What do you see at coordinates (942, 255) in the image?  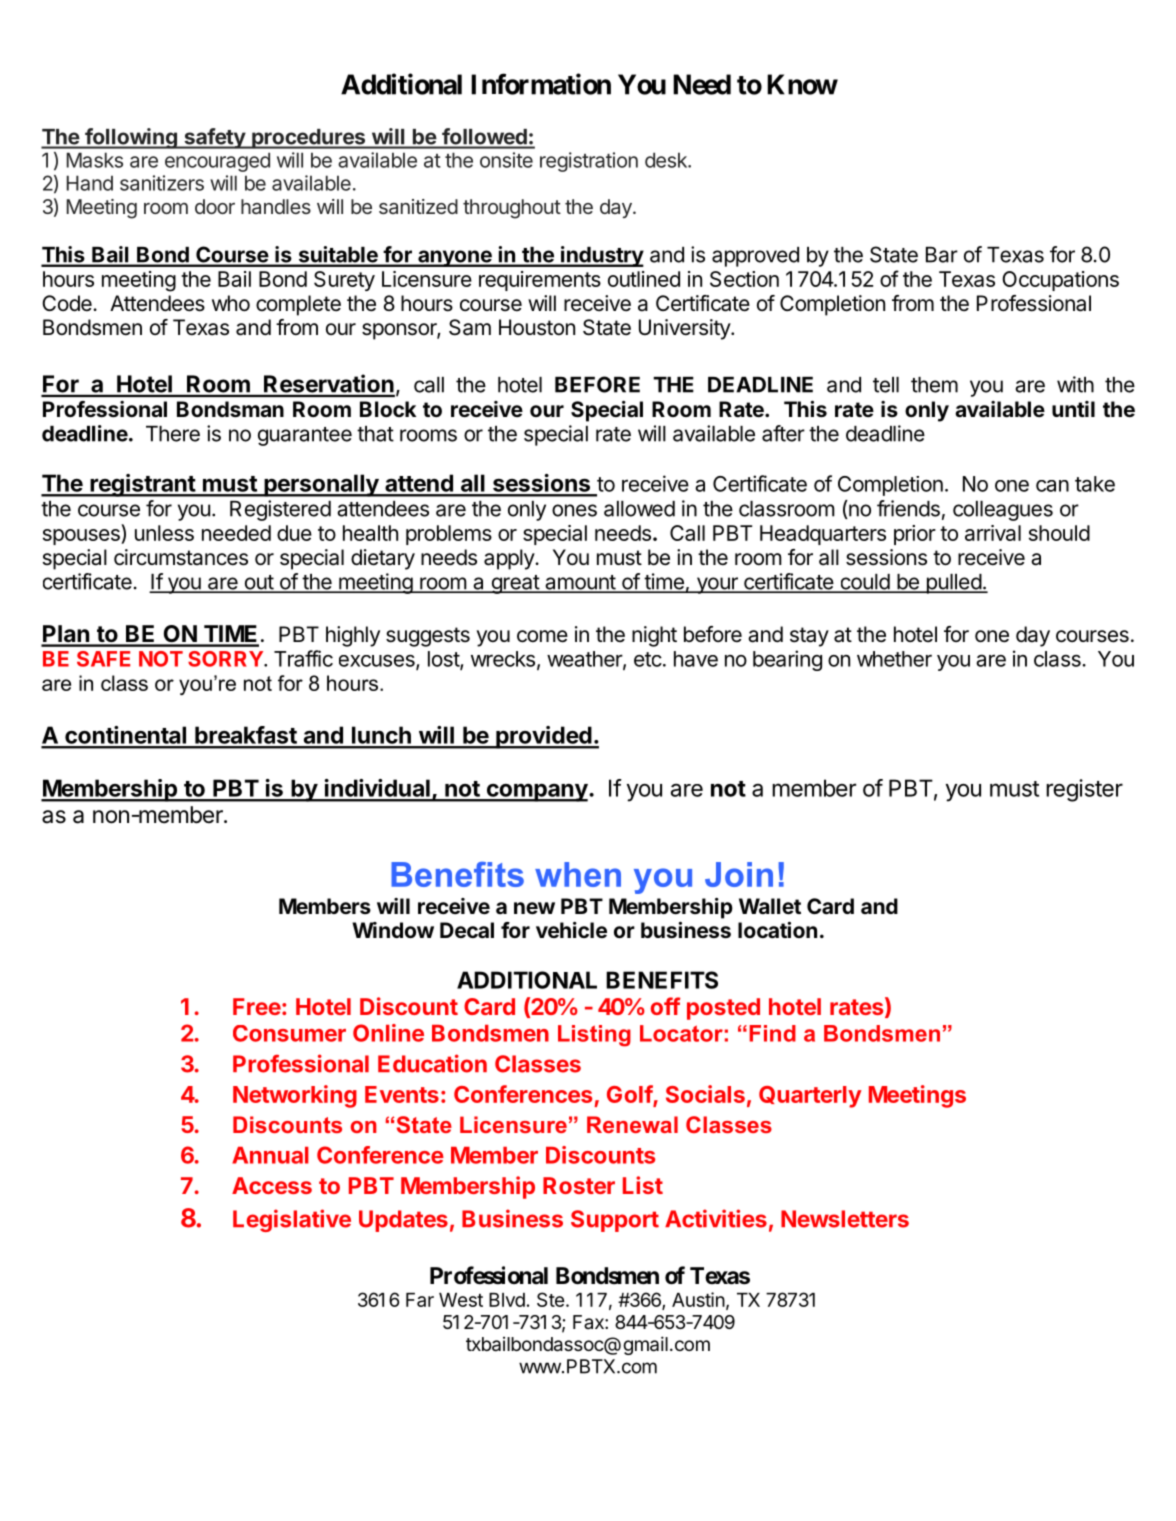 I see `Bar` at bounding box center [942, 255].
